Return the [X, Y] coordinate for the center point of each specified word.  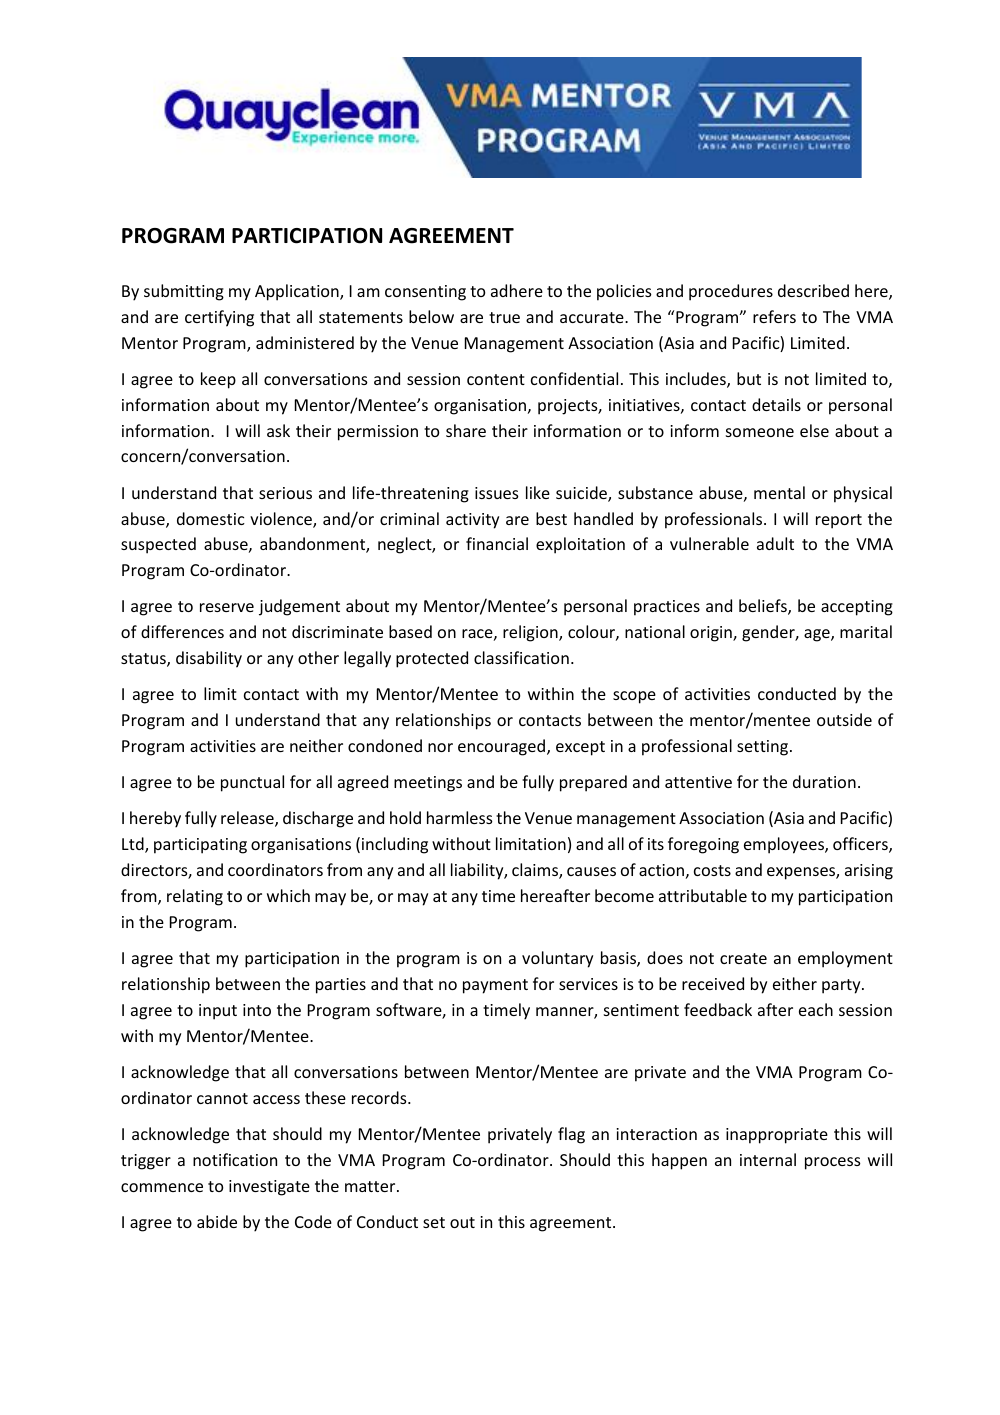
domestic [211, 518]
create [743, 958]
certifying [219, 318]
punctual [252, 783]
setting [764, 748]
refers [774, 316]
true [504, 317]
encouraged [501, 747]
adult [775, 543]
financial [497, 543]
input [218, 1012]
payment [495, 986]
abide [217, 1221]
